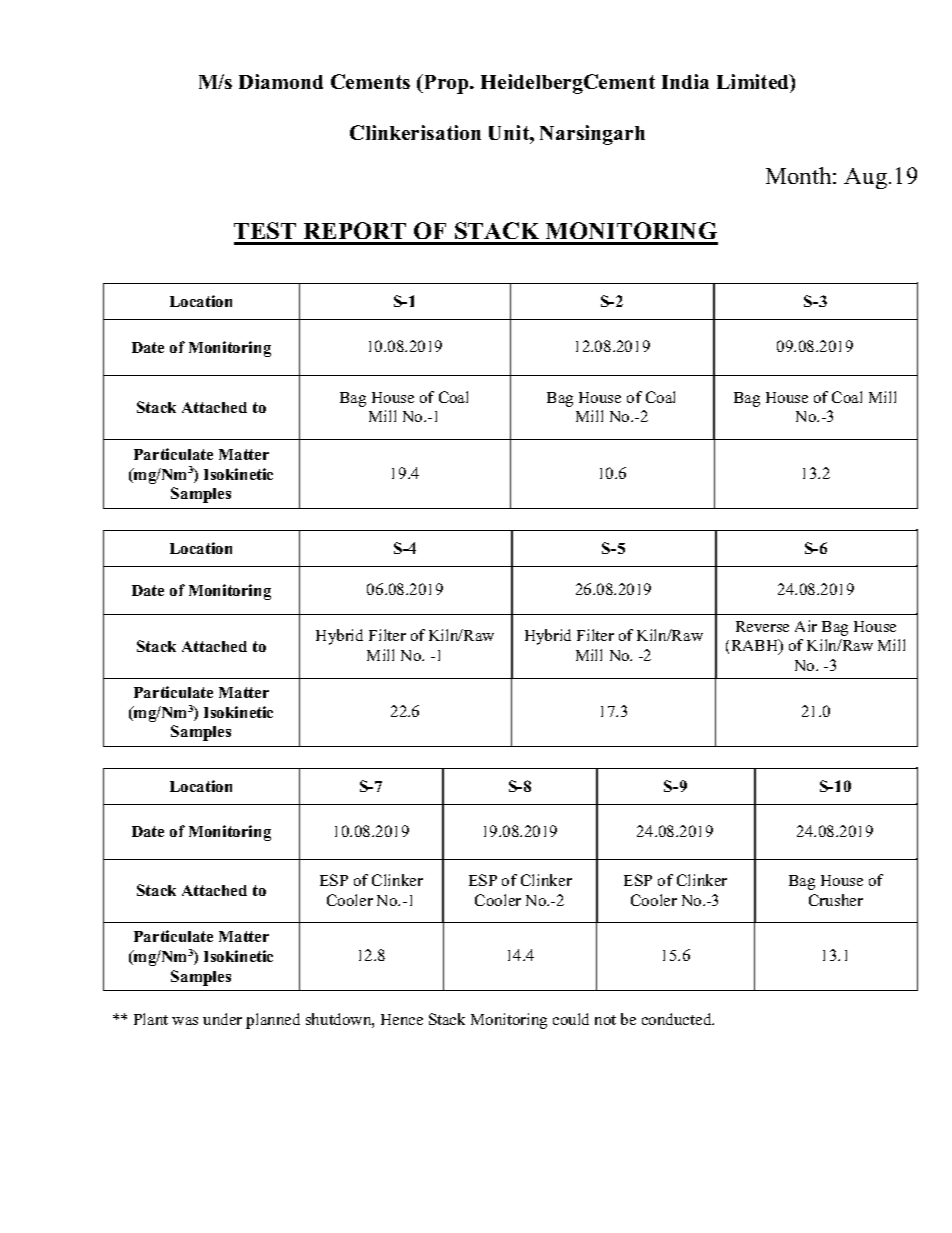 This document has width=952, height=1233. What do you see at coordinates (151, 1019) in the document?
I see `Plant` at bounding box center [151, 1019].
